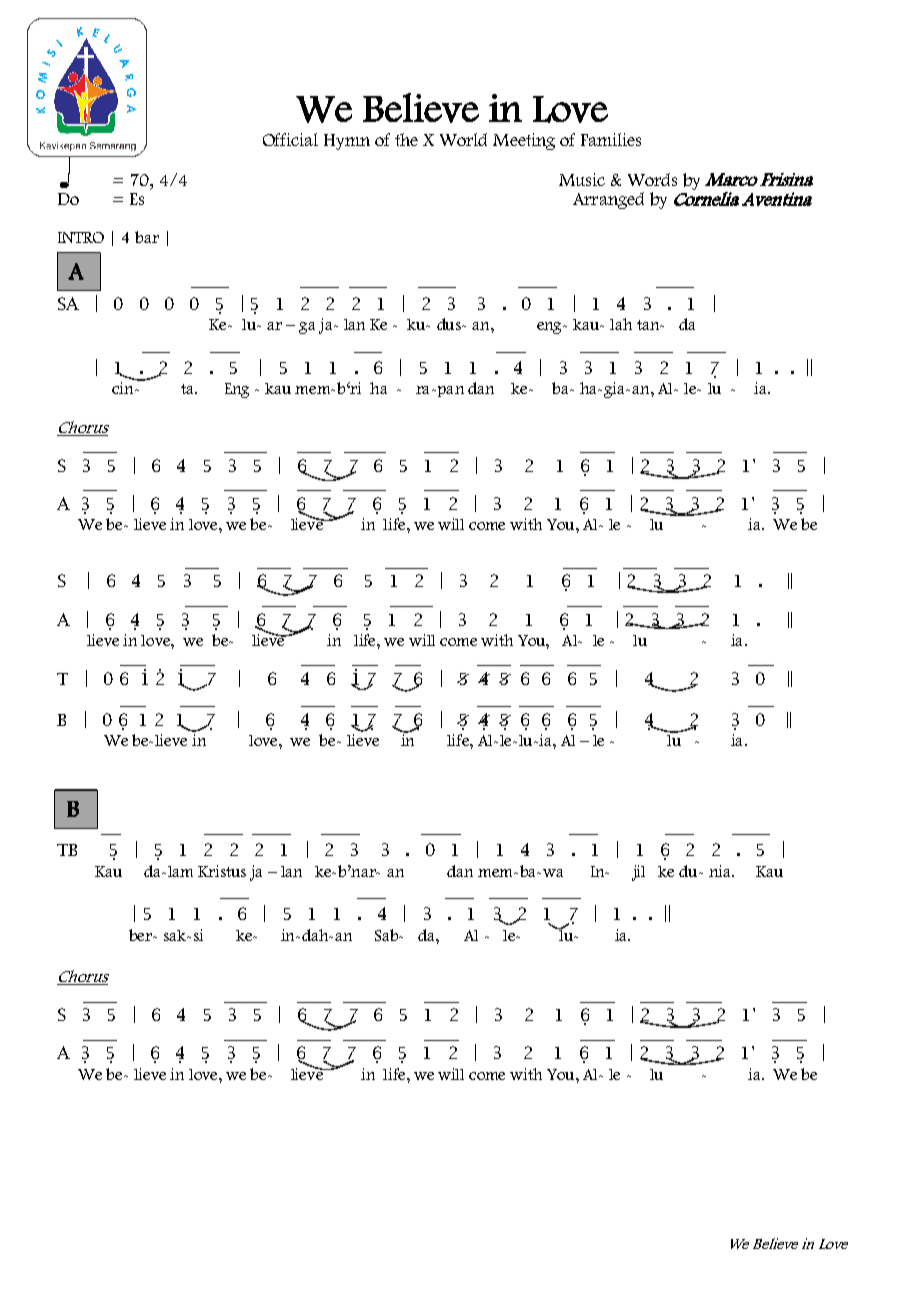 Image resolution: width=924 pixels, height=1308 pixels. I want to click on Official, so click(290, 139).
